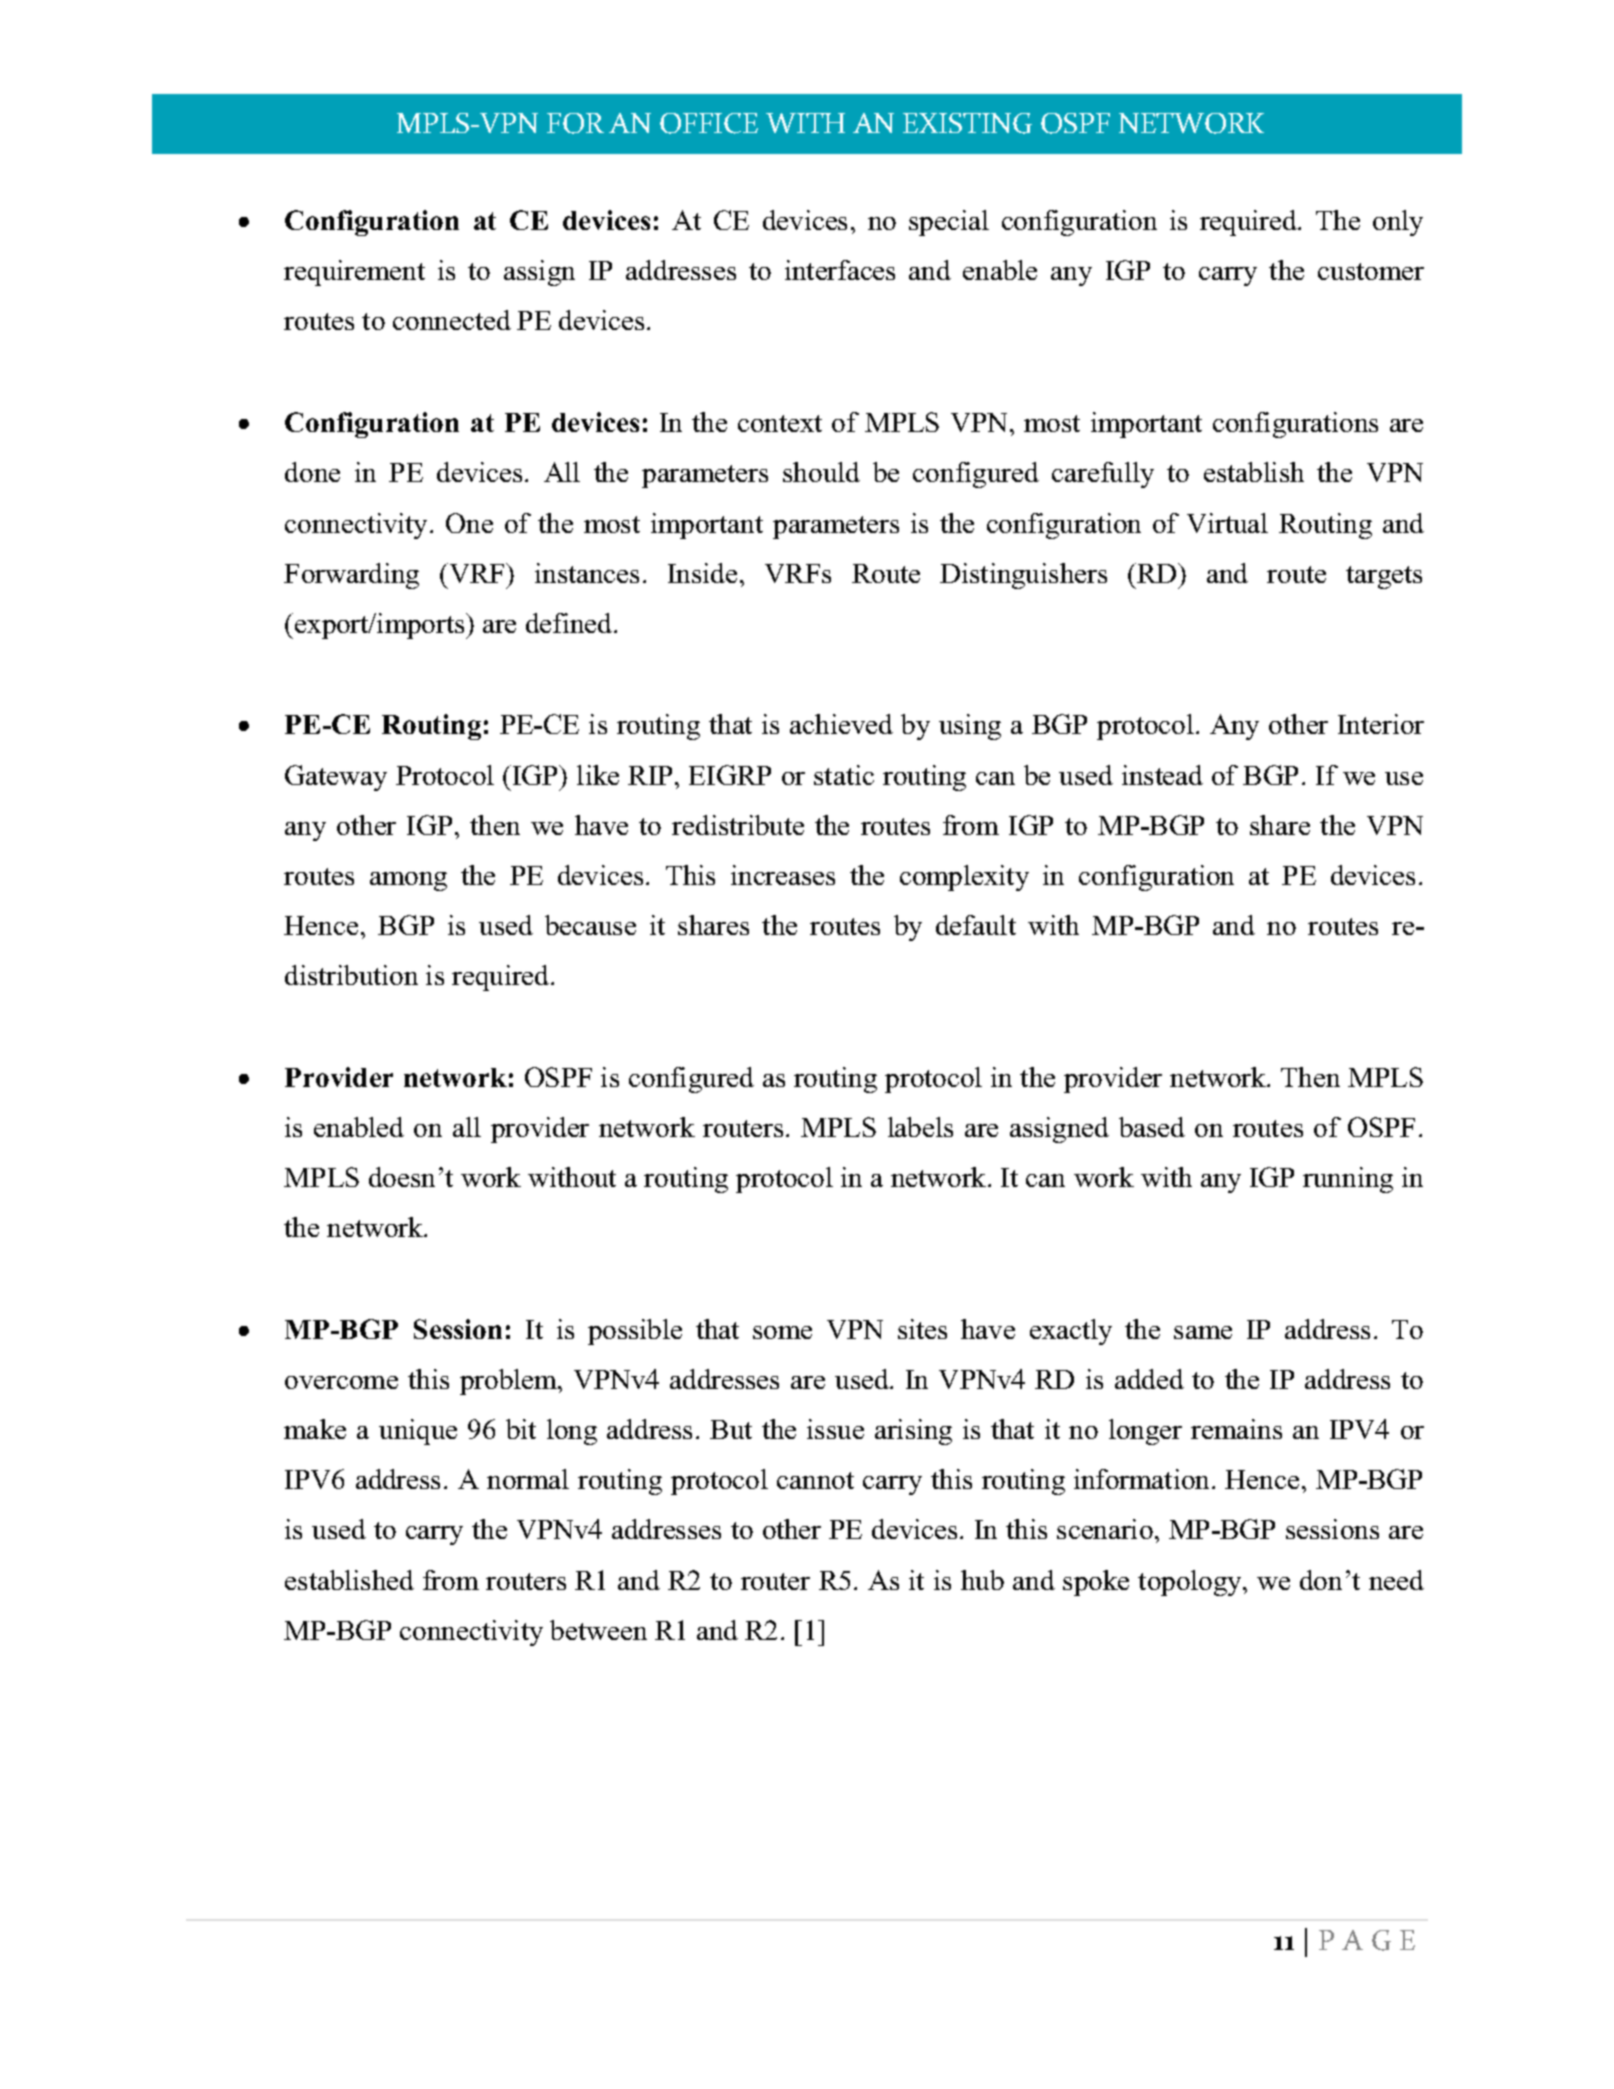 Image resolution: width=1614 pixels, height=2089 pixels. Describe the element at coordinates (1162, 775) in the document. I see `instead` at that location.
